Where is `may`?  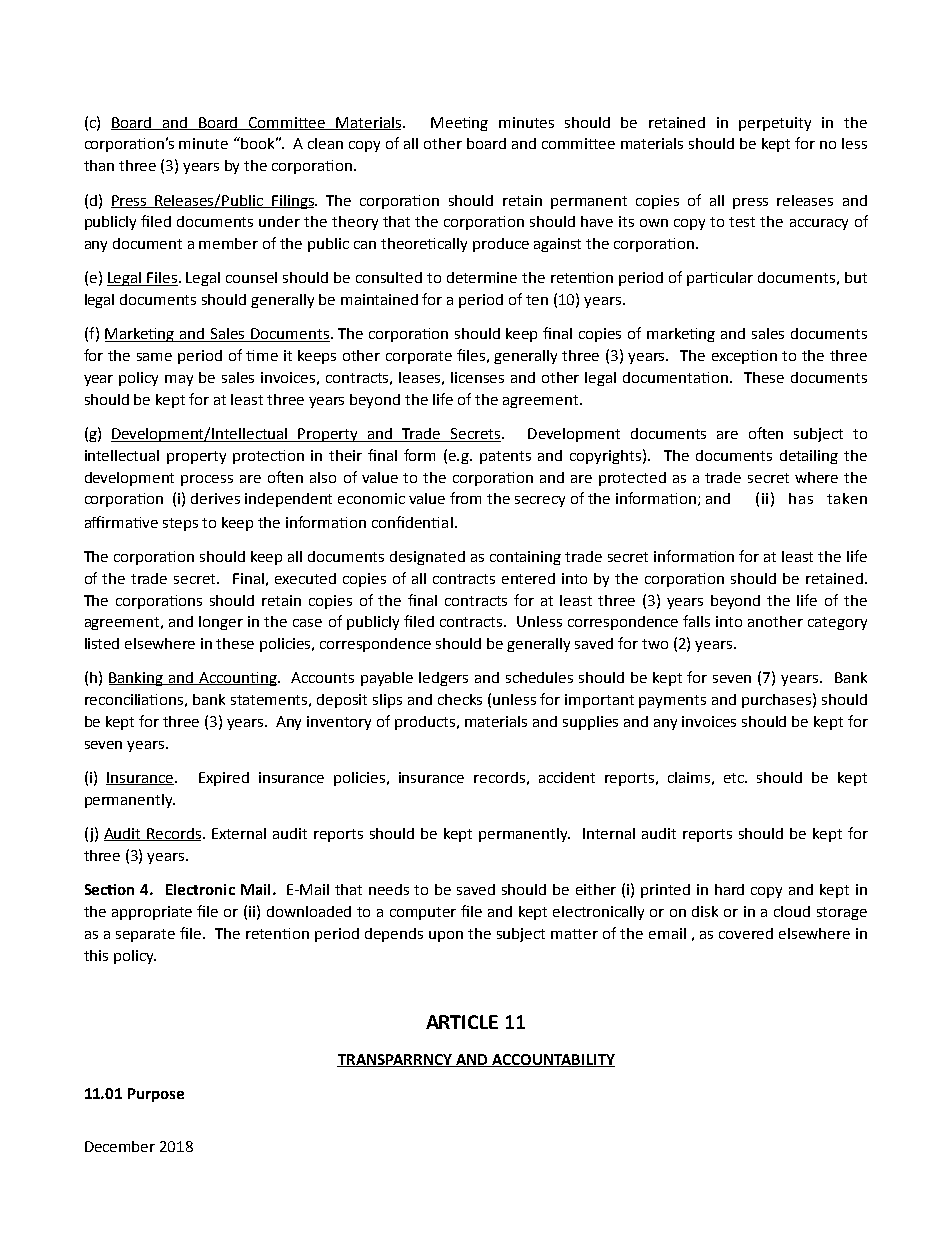
may is located at coordinates (179, 380).
